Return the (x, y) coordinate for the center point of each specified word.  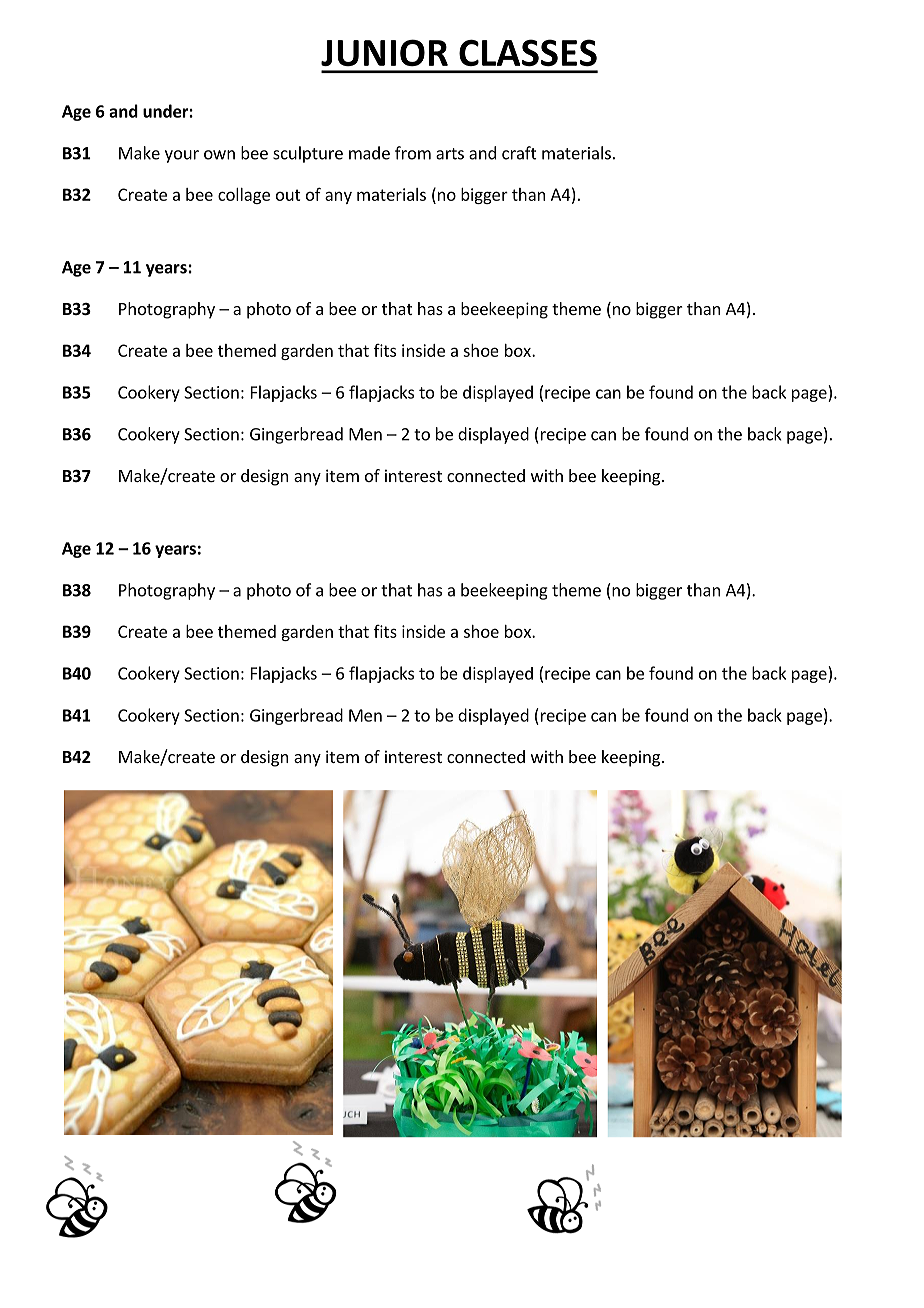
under (166, 111)
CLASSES (528, 52)
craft (519, 153)
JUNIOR (384, 52)
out (288, 195)
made (369, 153)
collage (244, 196)
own (219, 155)
